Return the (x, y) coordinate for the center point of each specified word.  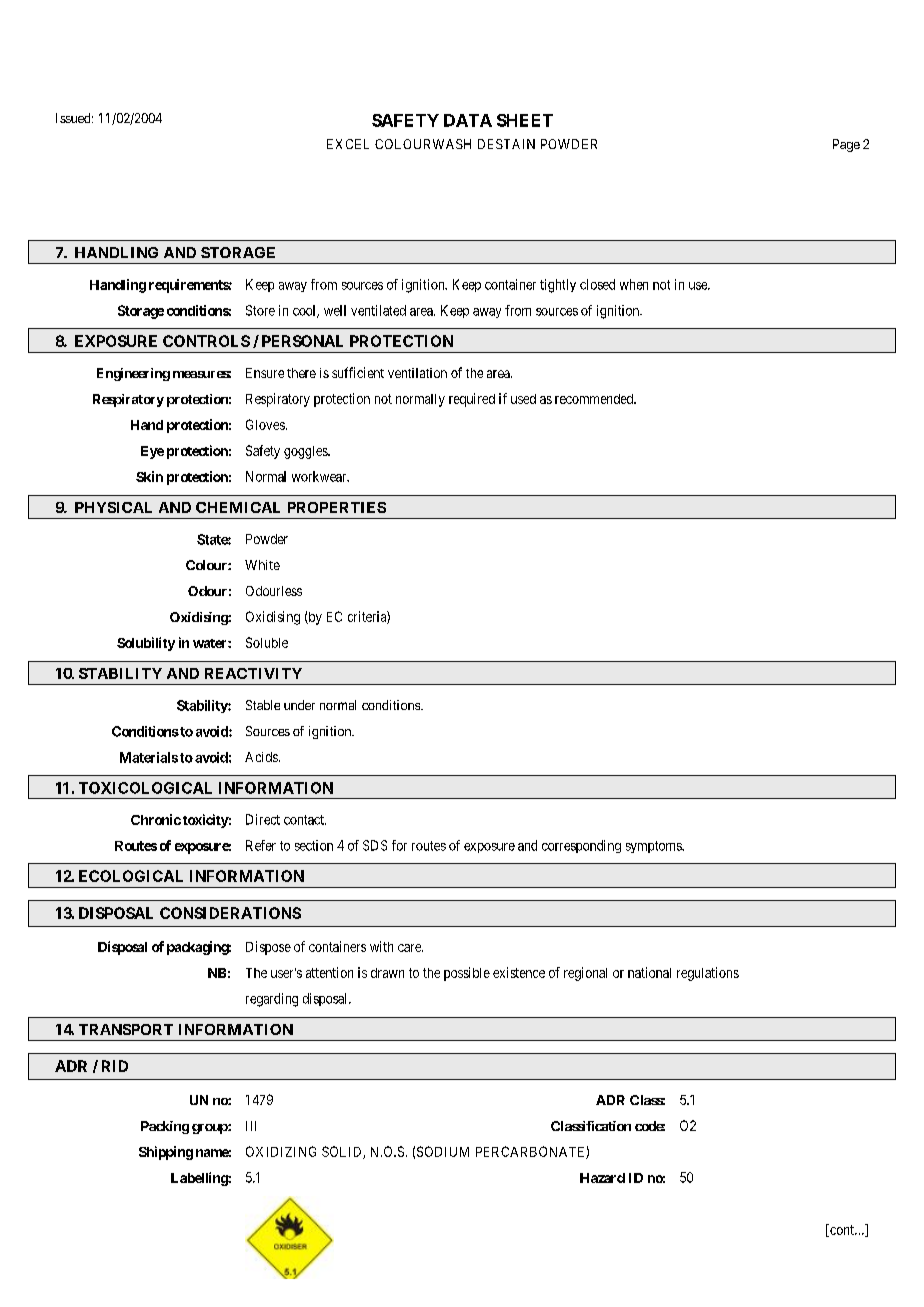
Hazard (602, 1178)
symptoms (654, 847)
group (210, 1129)
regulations (708, 974)
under (299, 705)
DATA (468, 120)
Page (846, 145)
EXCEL (348, 144)
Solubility (146, 644)
